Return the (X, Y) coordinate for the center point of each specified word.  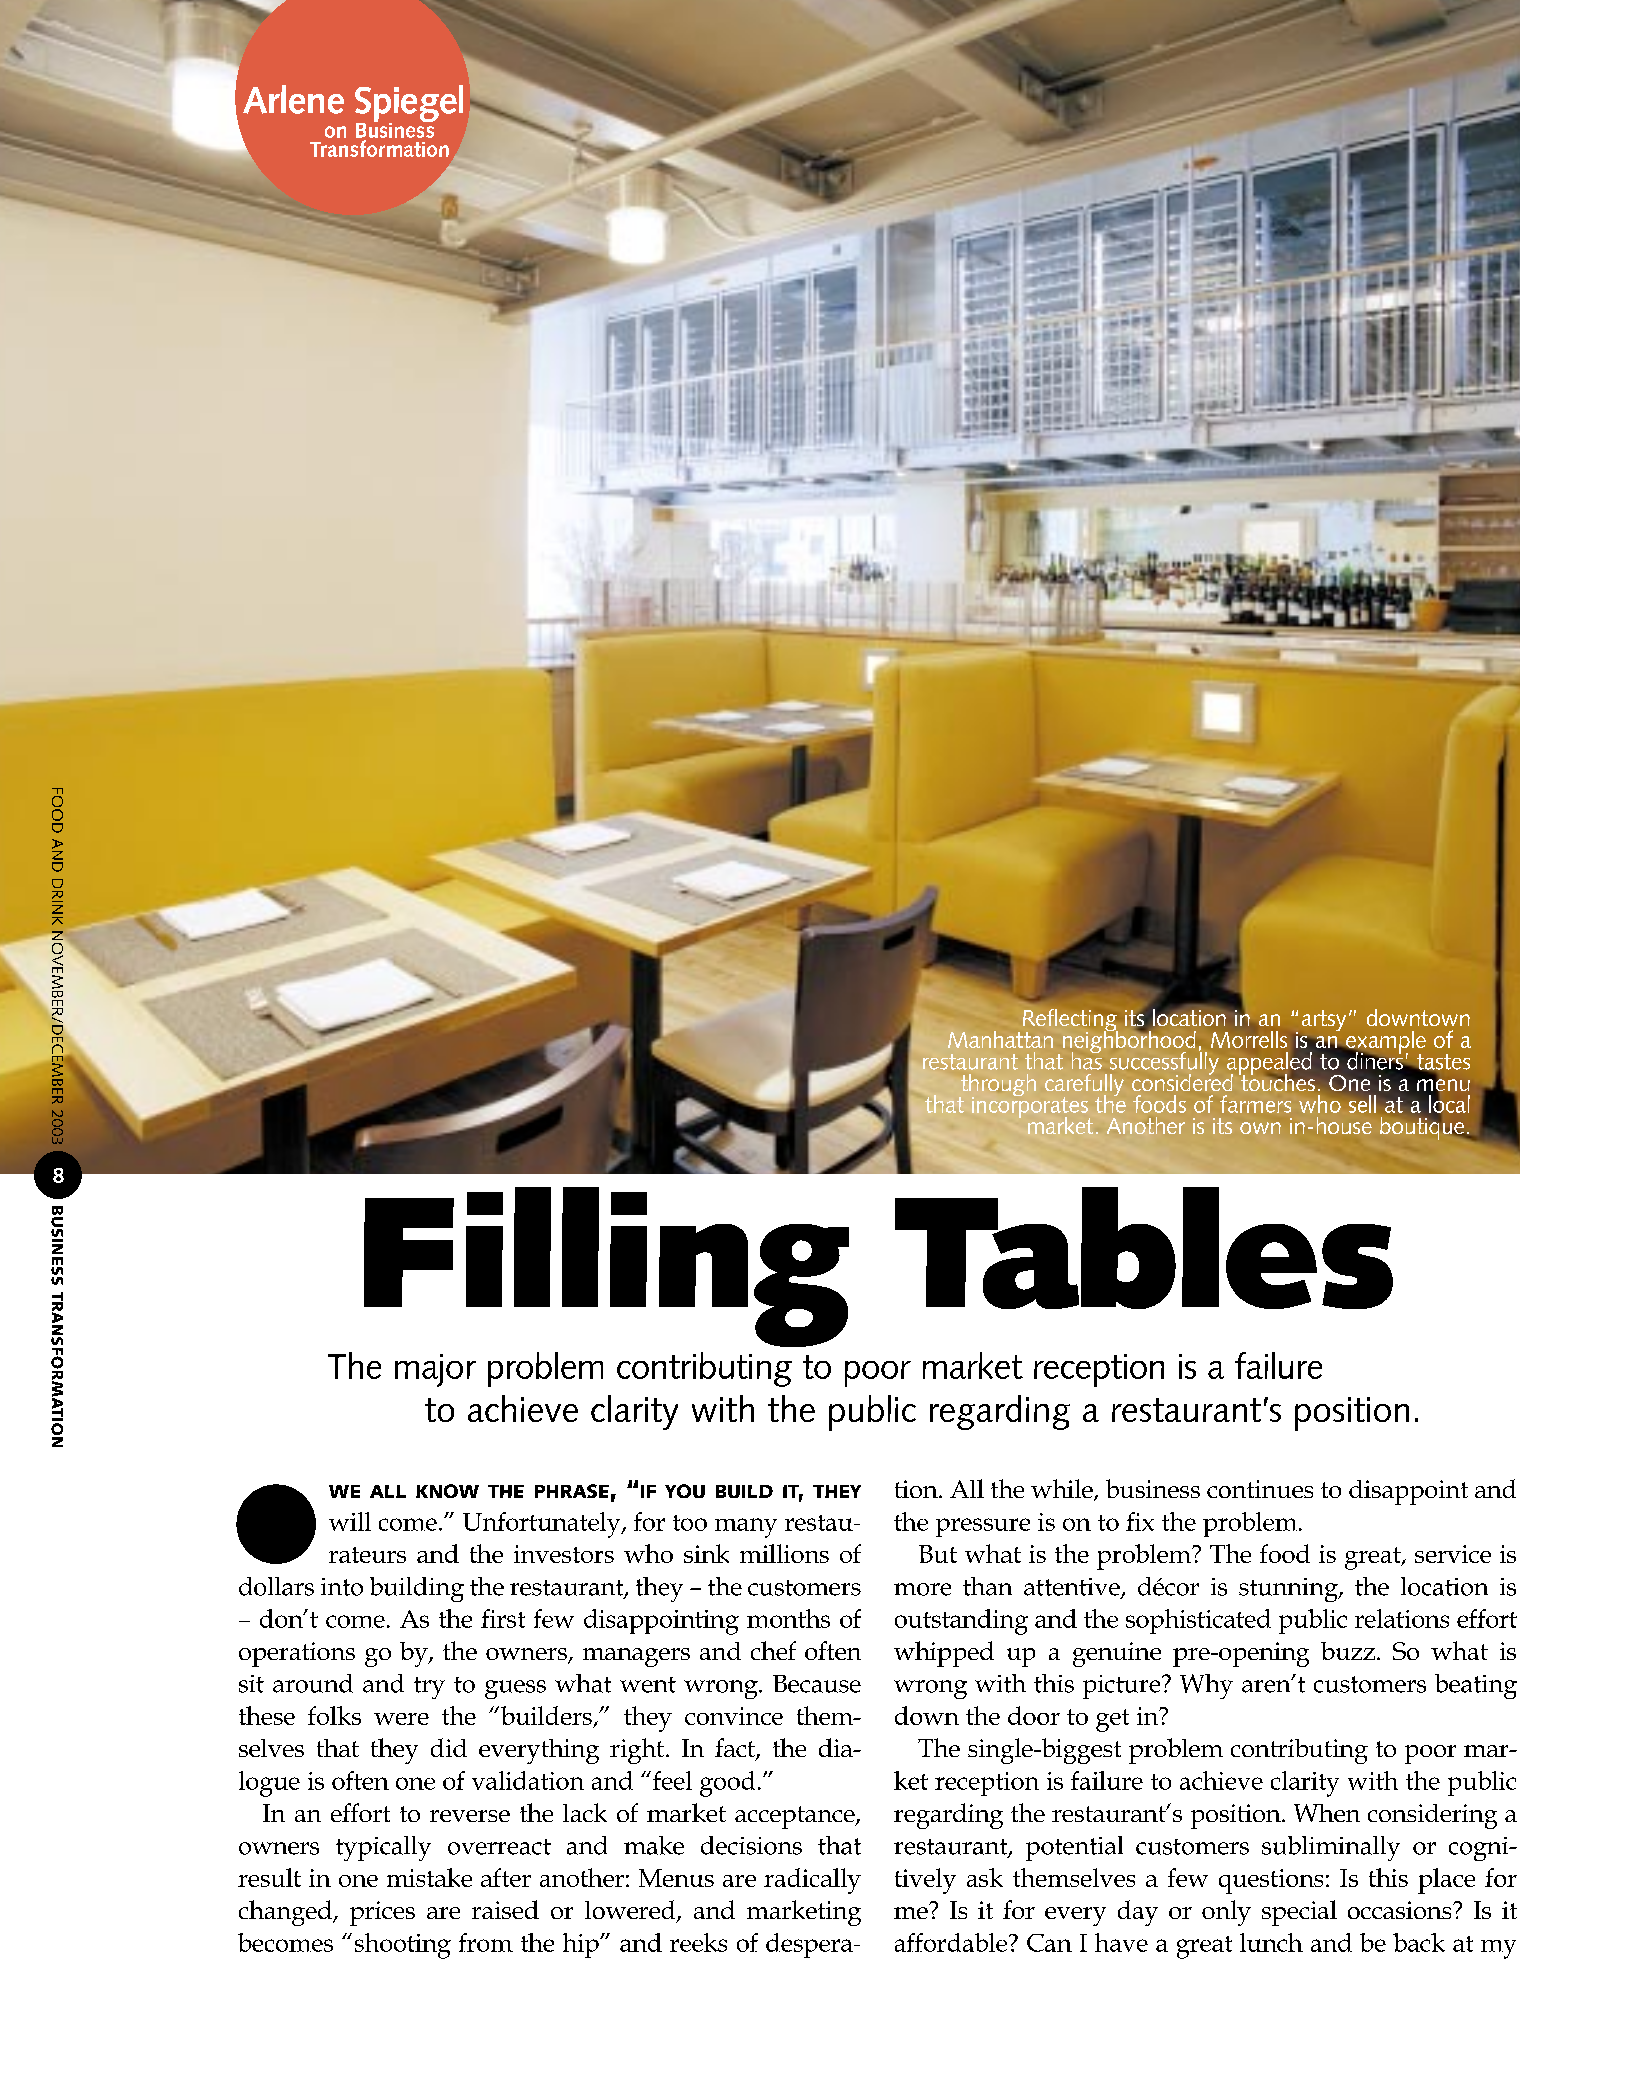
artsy (1324, 1020)
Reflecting (1070, 1021)
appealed (1270, 1065)
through (997, 1086)
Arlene (293, 99)
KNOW (447, 1491)
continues (1260, 1489)
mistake (429, 1877)
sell (1362, 1104)
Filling (606, 1267)
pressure (983, 1527)
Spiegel (409, 105)
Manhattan (1000, 1039)
